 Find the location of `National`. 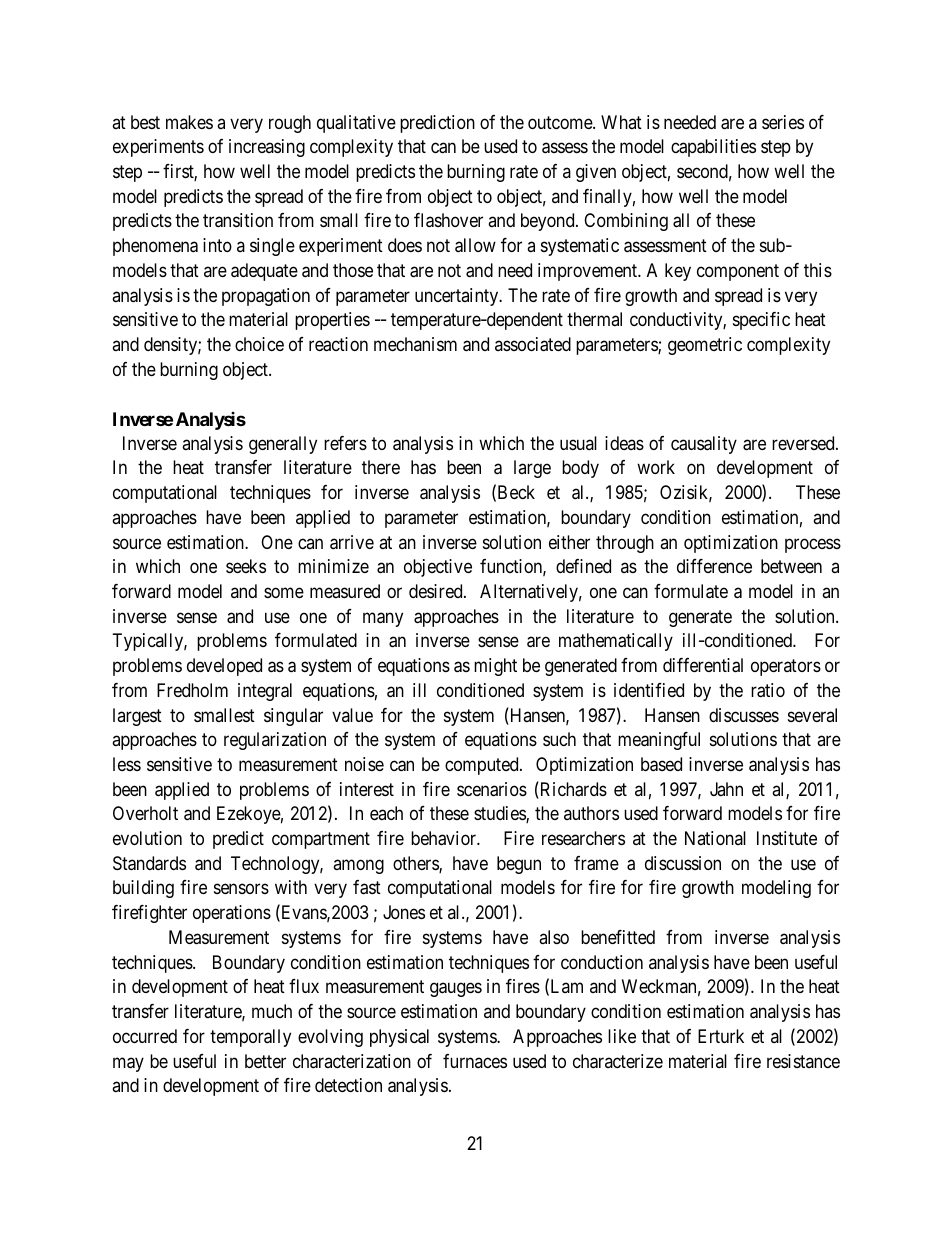

National is located at coordinates (715, 838).
